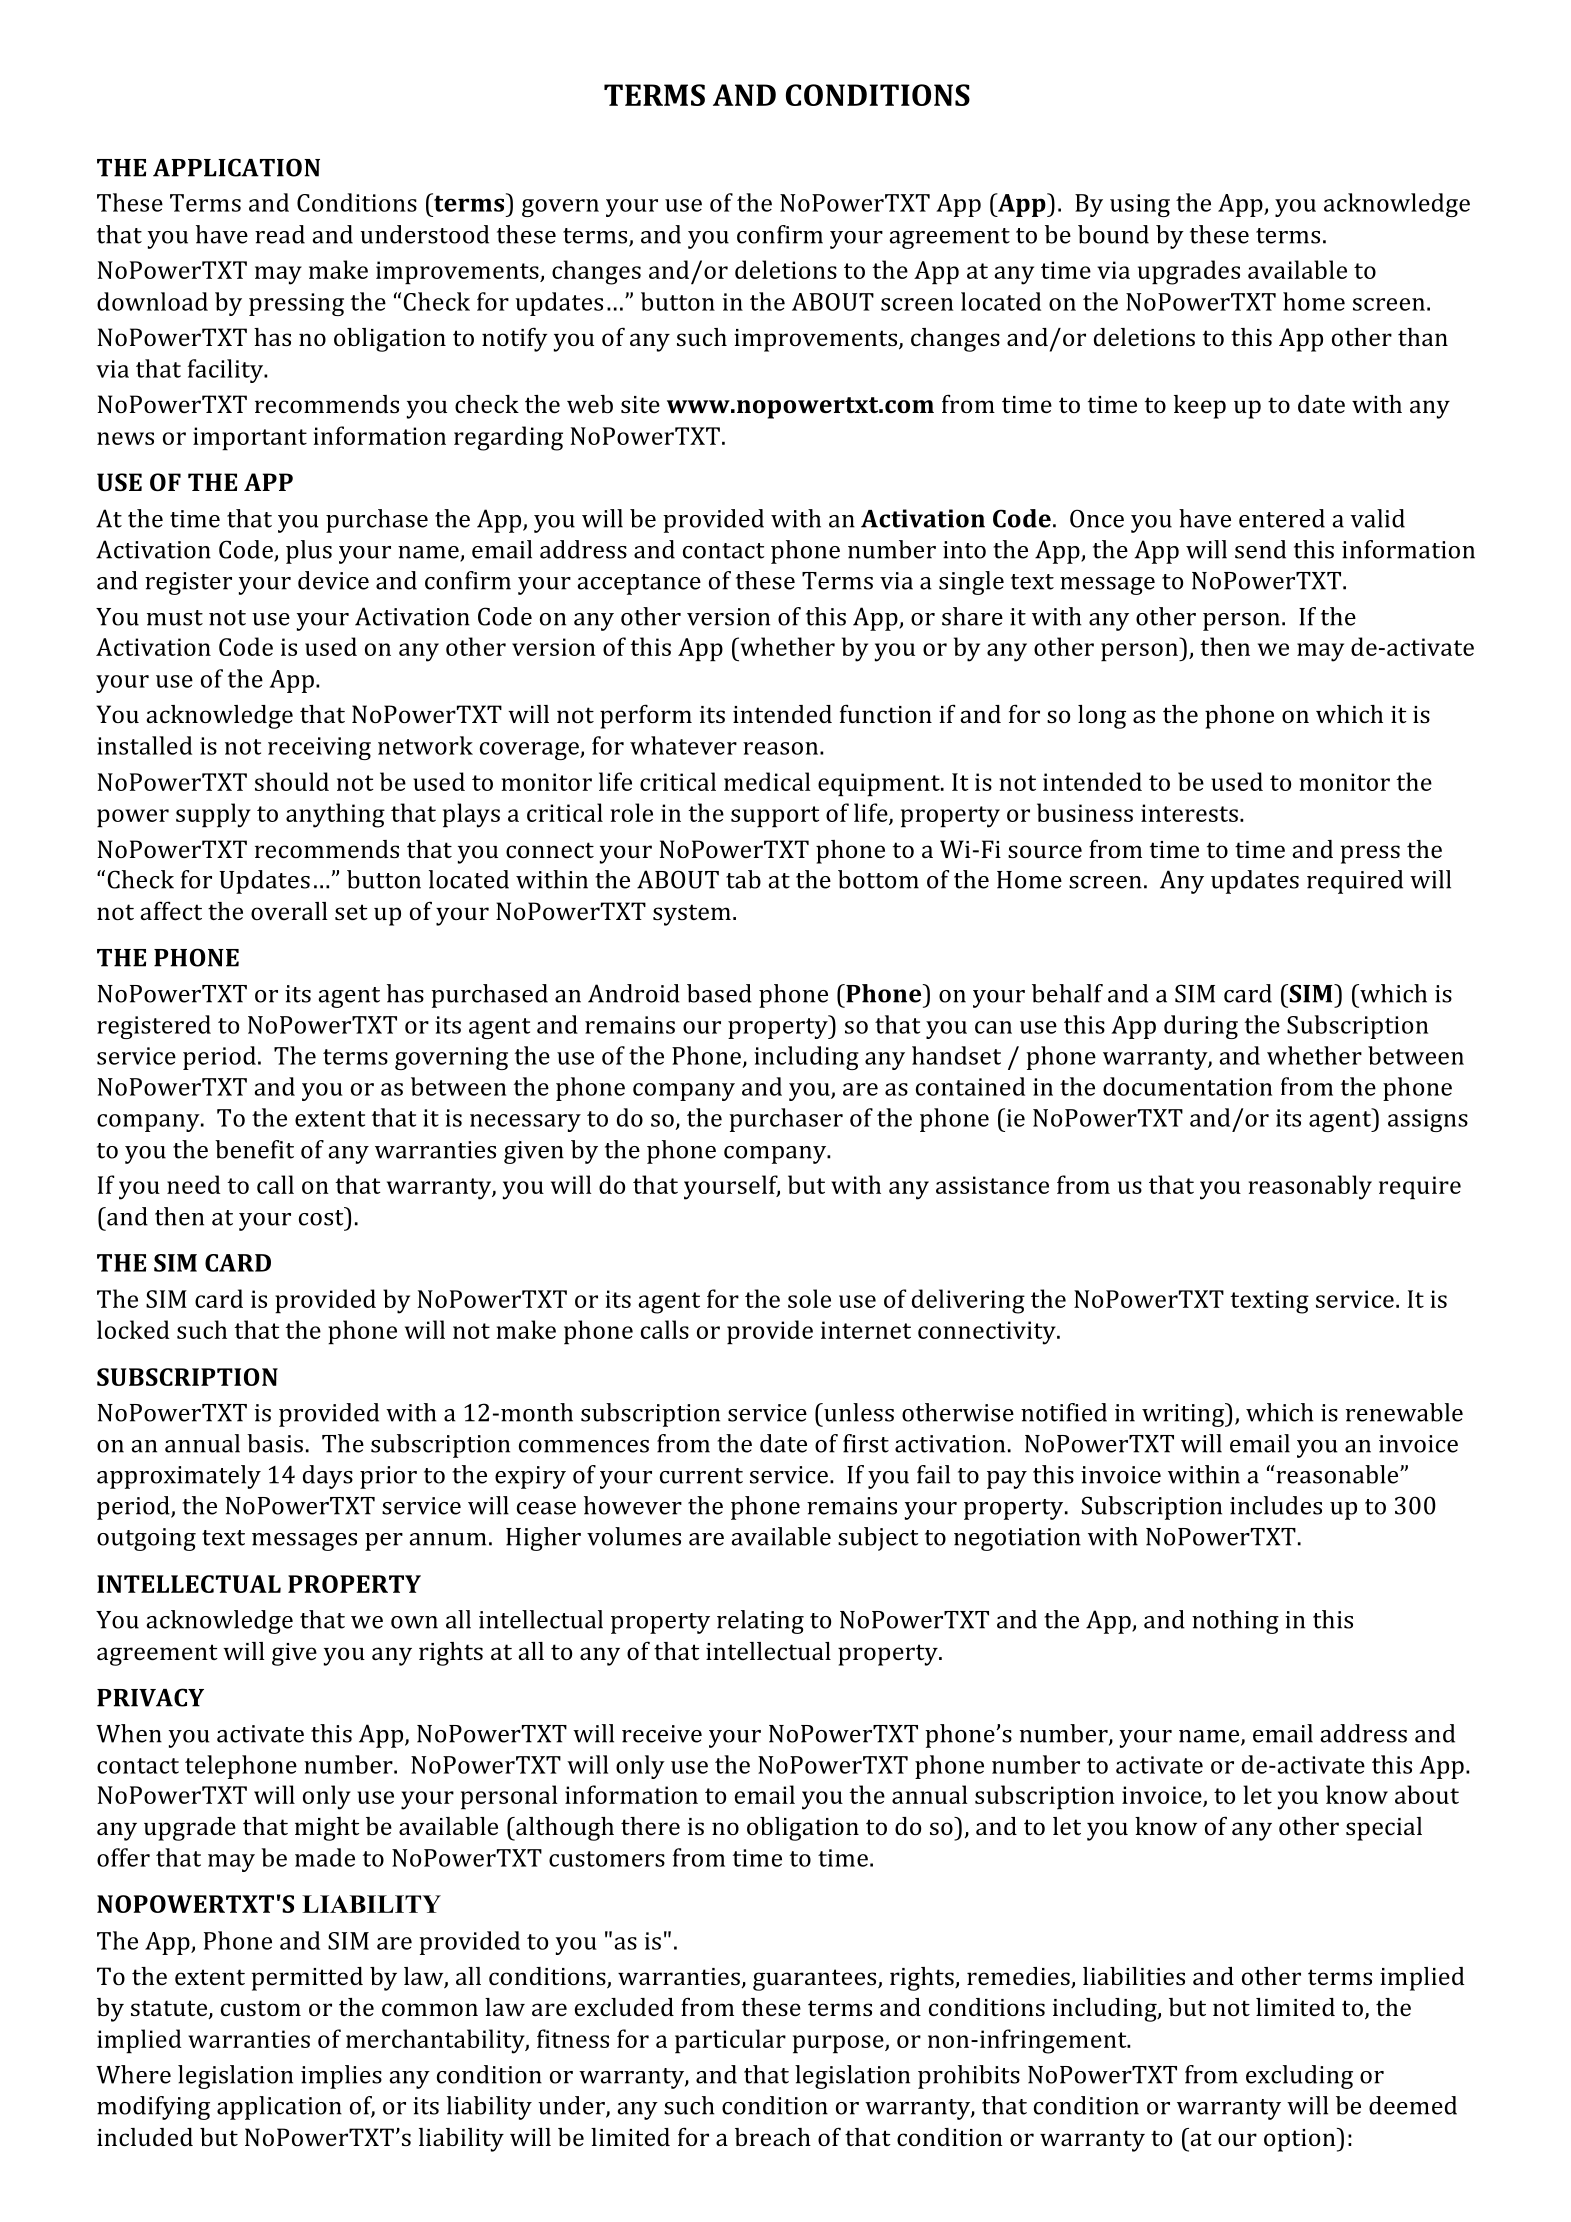 The width and height of the page is (1571, 2222). I want to click on read, so click(280, 234).
